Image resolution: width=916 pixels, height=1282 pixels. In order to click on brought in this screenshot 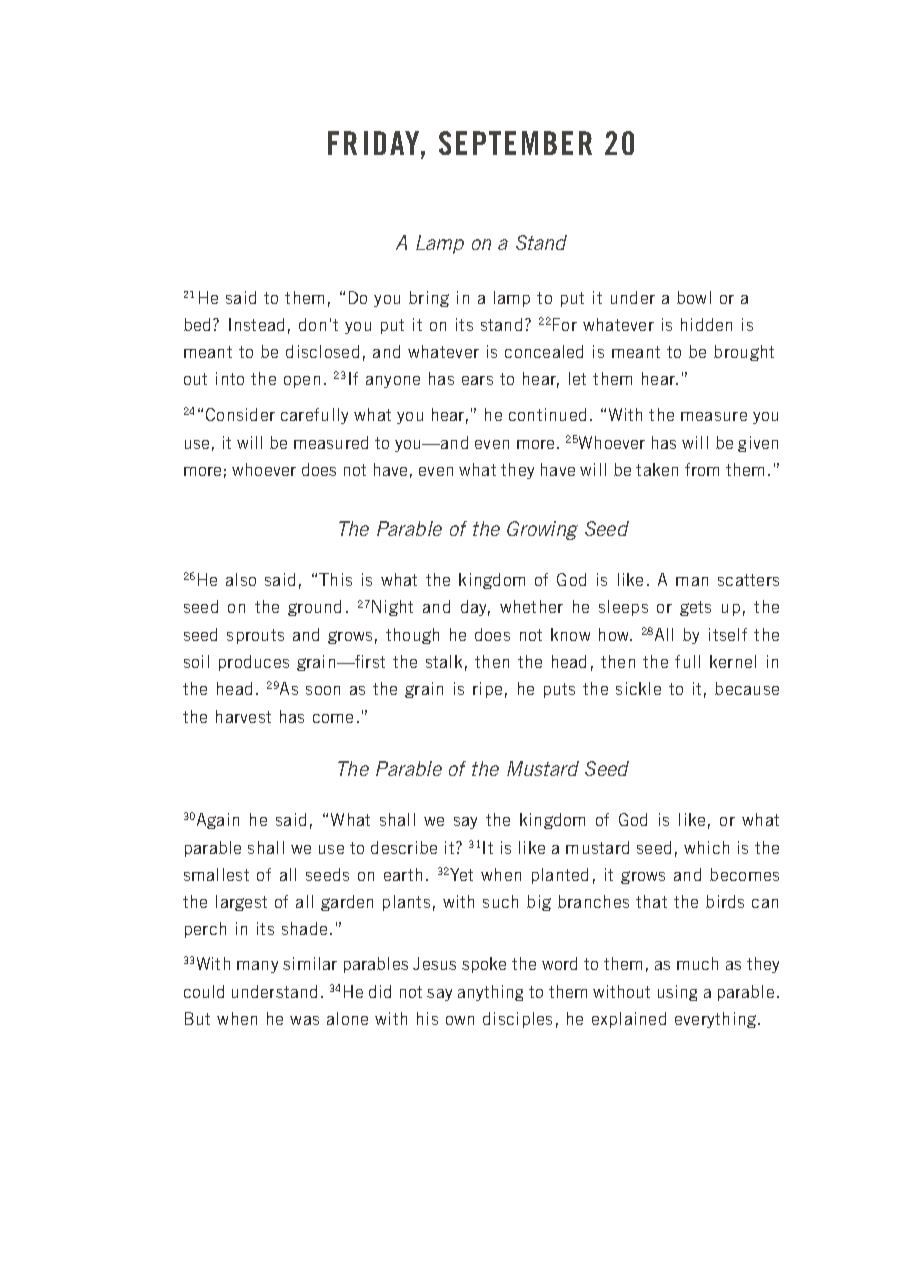, I will do `click(744, 353)`.
